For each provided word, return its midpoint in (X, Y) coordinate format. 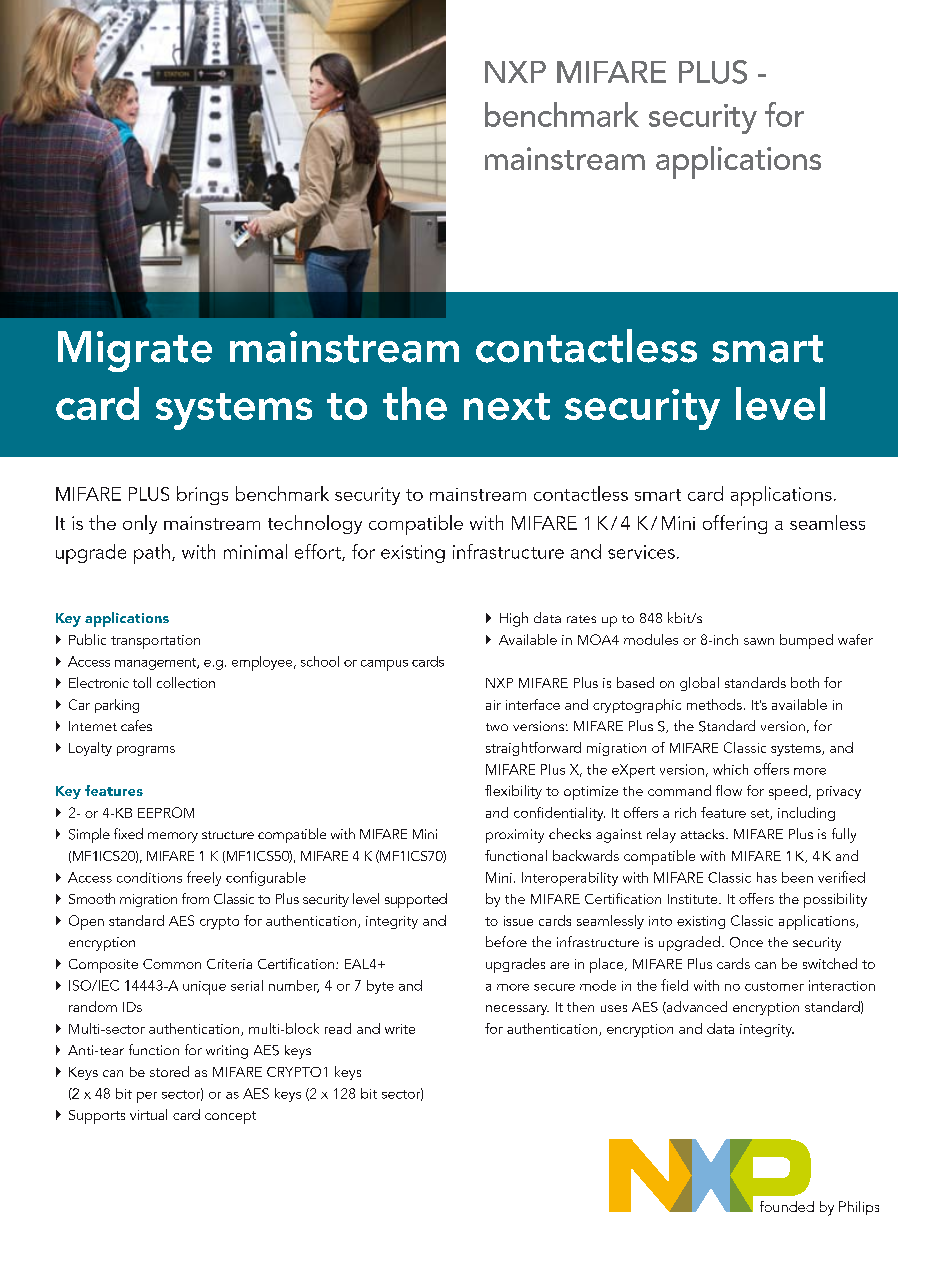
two (497, 727)
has (767, 877)
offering (735, 524)
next (507, 406)
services (641, 552)
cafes (136, 725)
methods (714, 704)
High (514, 619)
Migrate (135, 351)
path (152, 554)
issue (518, 921)
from (195, 898)
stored (169, 1071)
